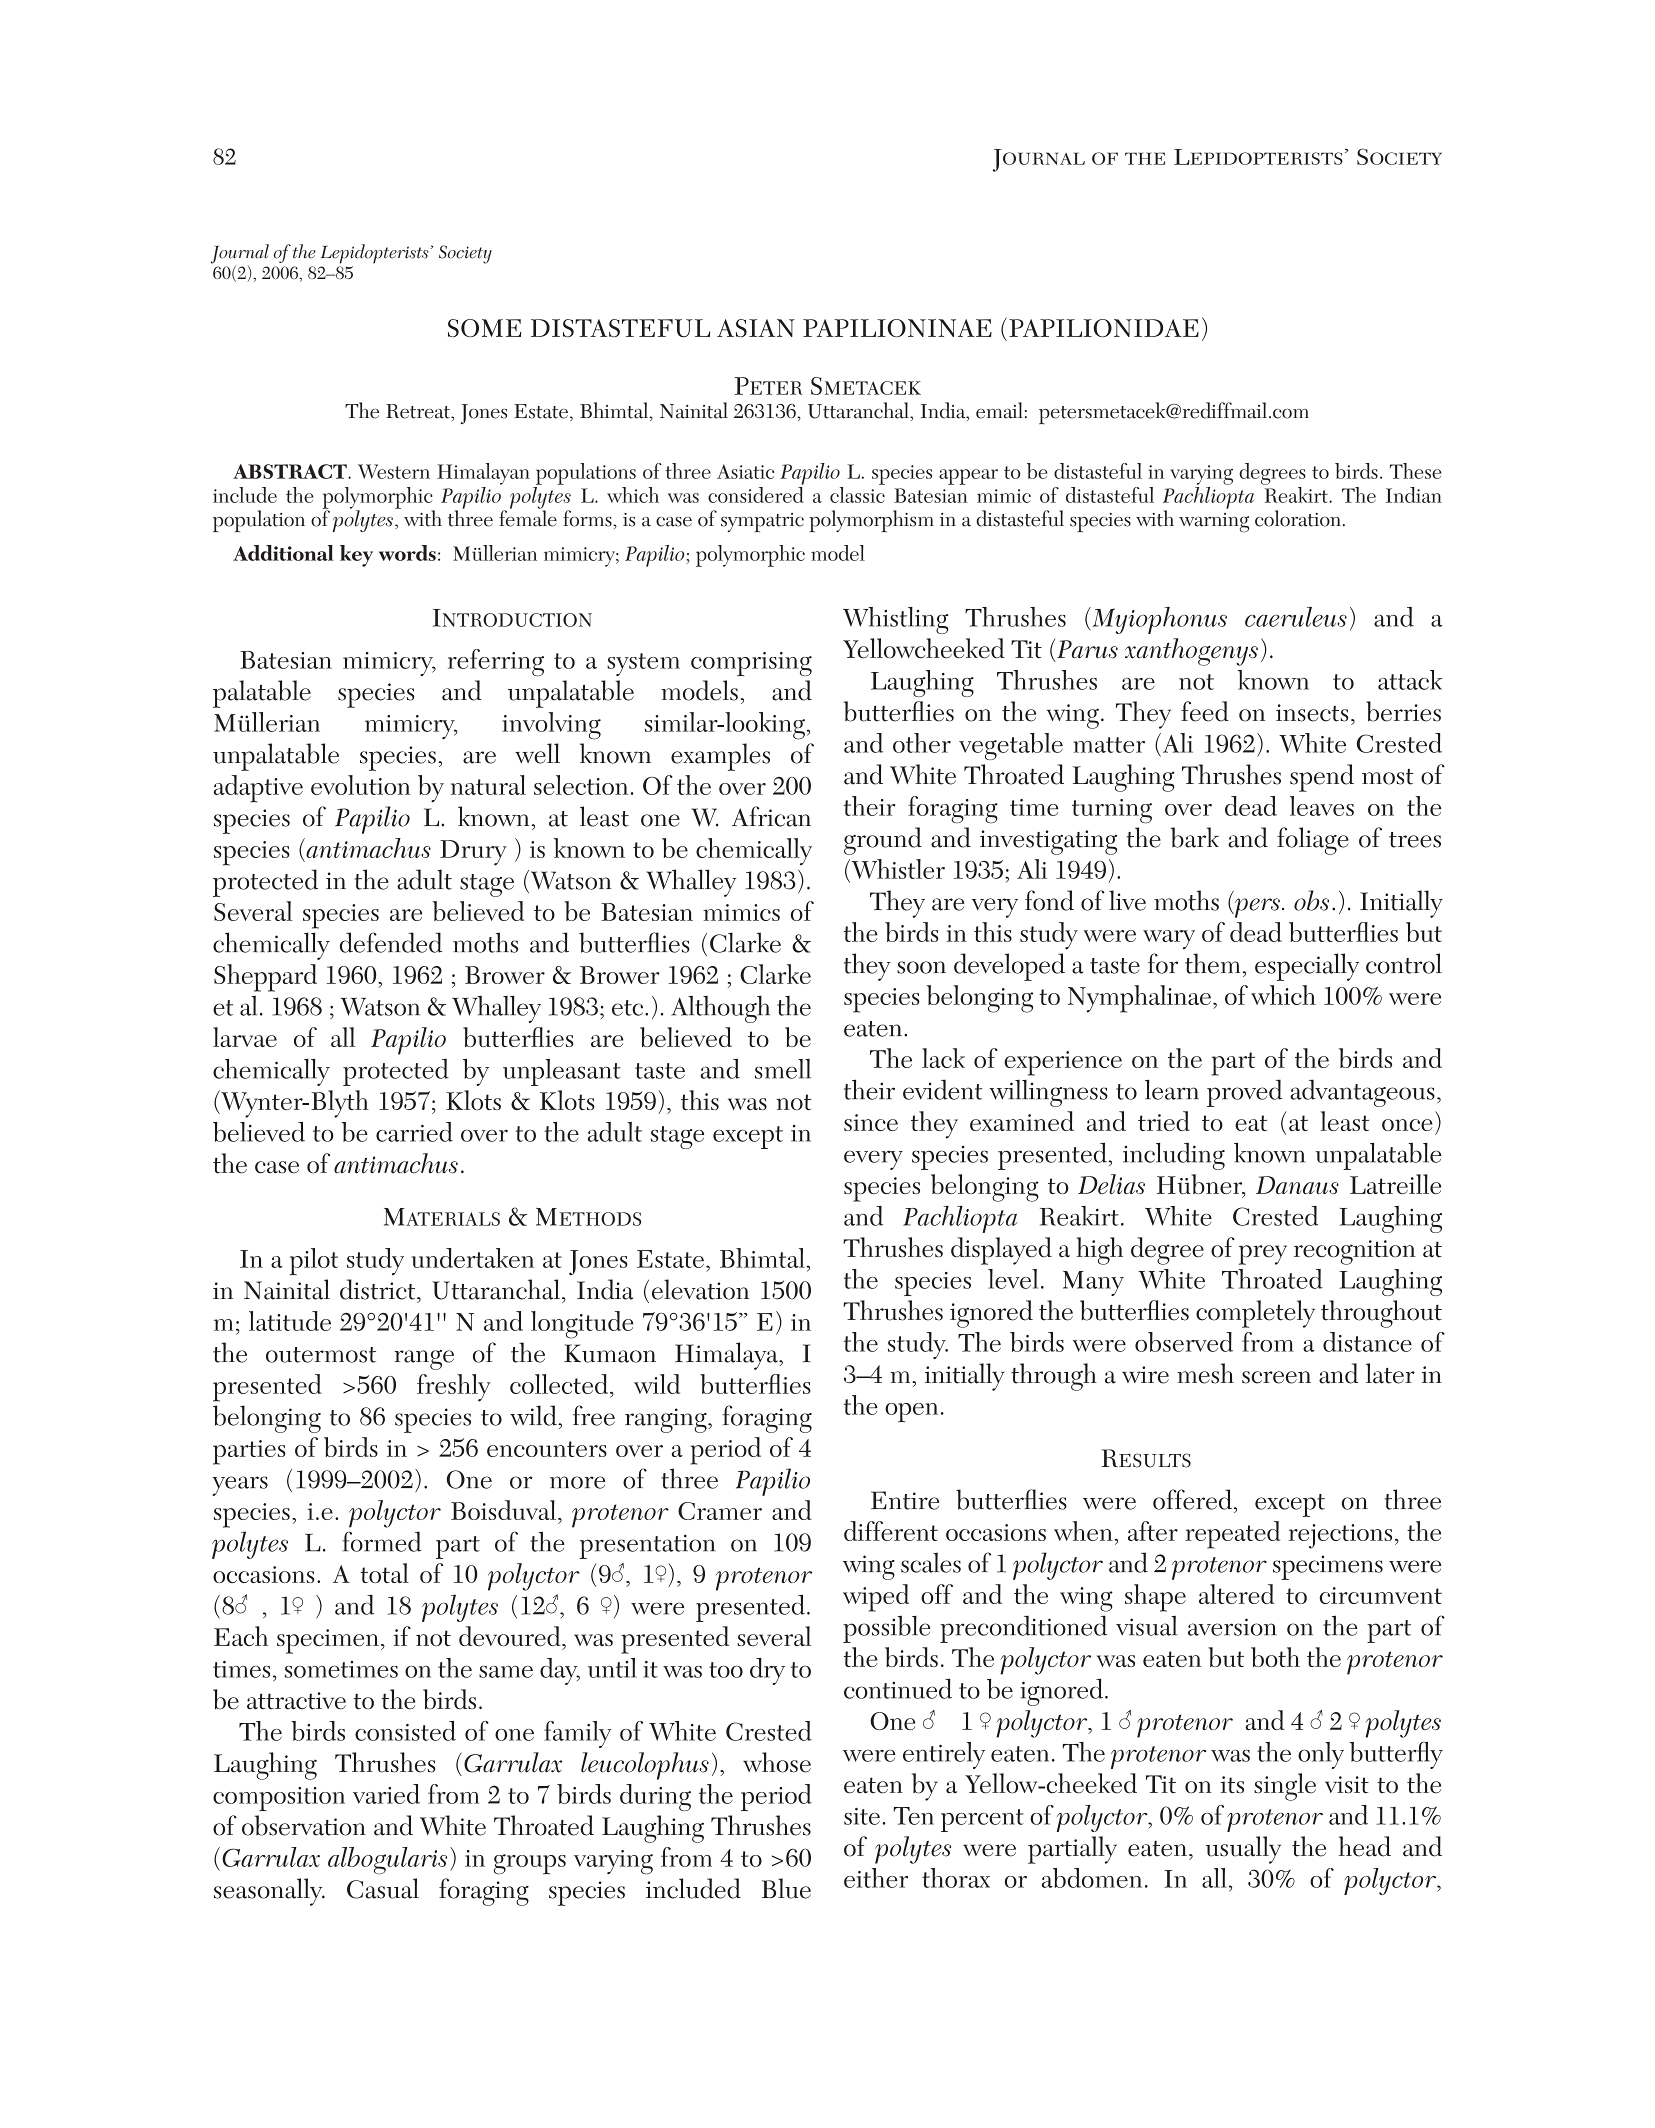 The width and height of the document is (1655, 2128). I want to click on ASIAN, so click(756, 328).
